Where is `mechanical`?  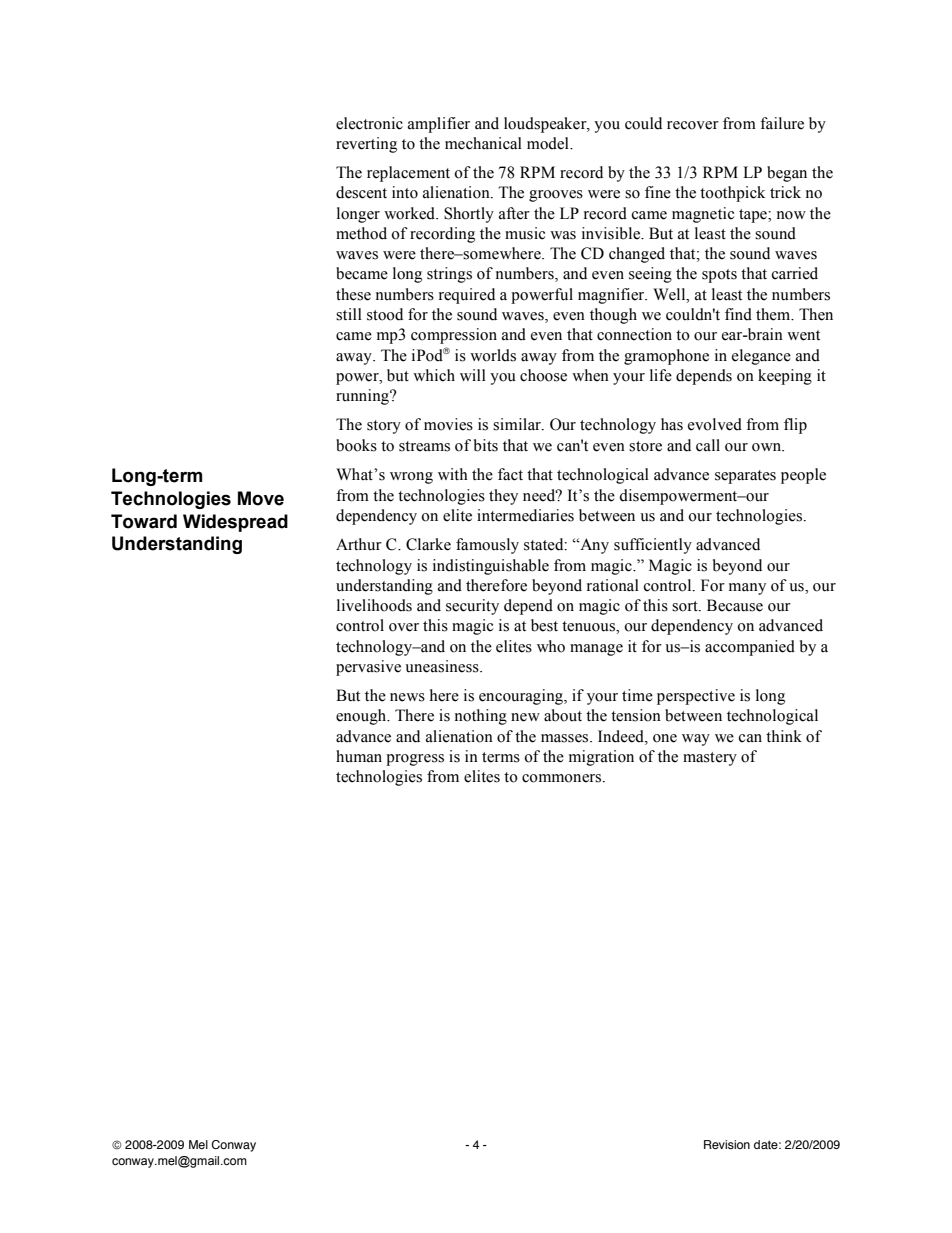 mechanical is located at coordinates (483, 143).
